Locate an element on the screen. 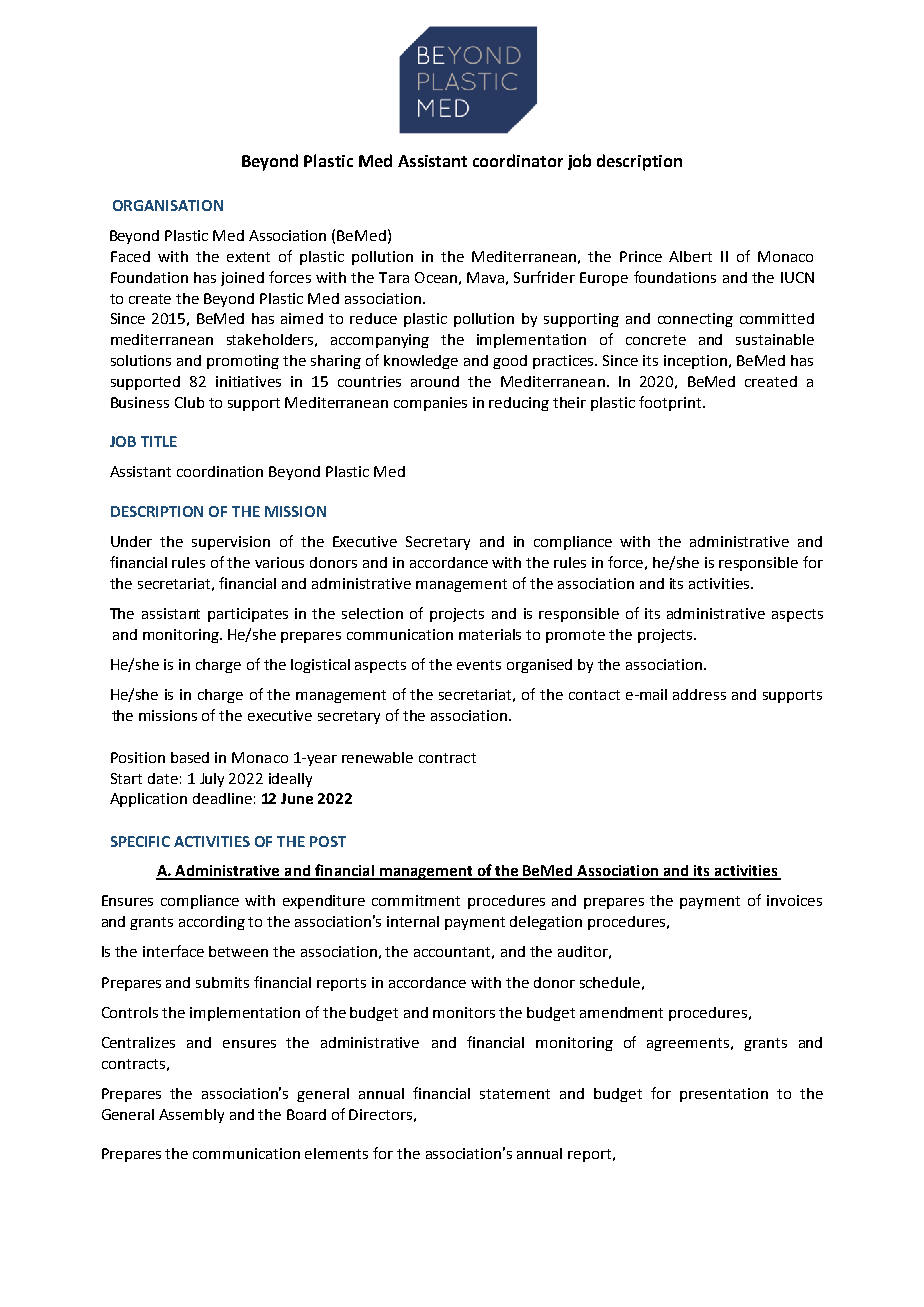 The width and height of the screenshot is (924, 1307). ORGANISATION is located at coordinates (168, 205).
